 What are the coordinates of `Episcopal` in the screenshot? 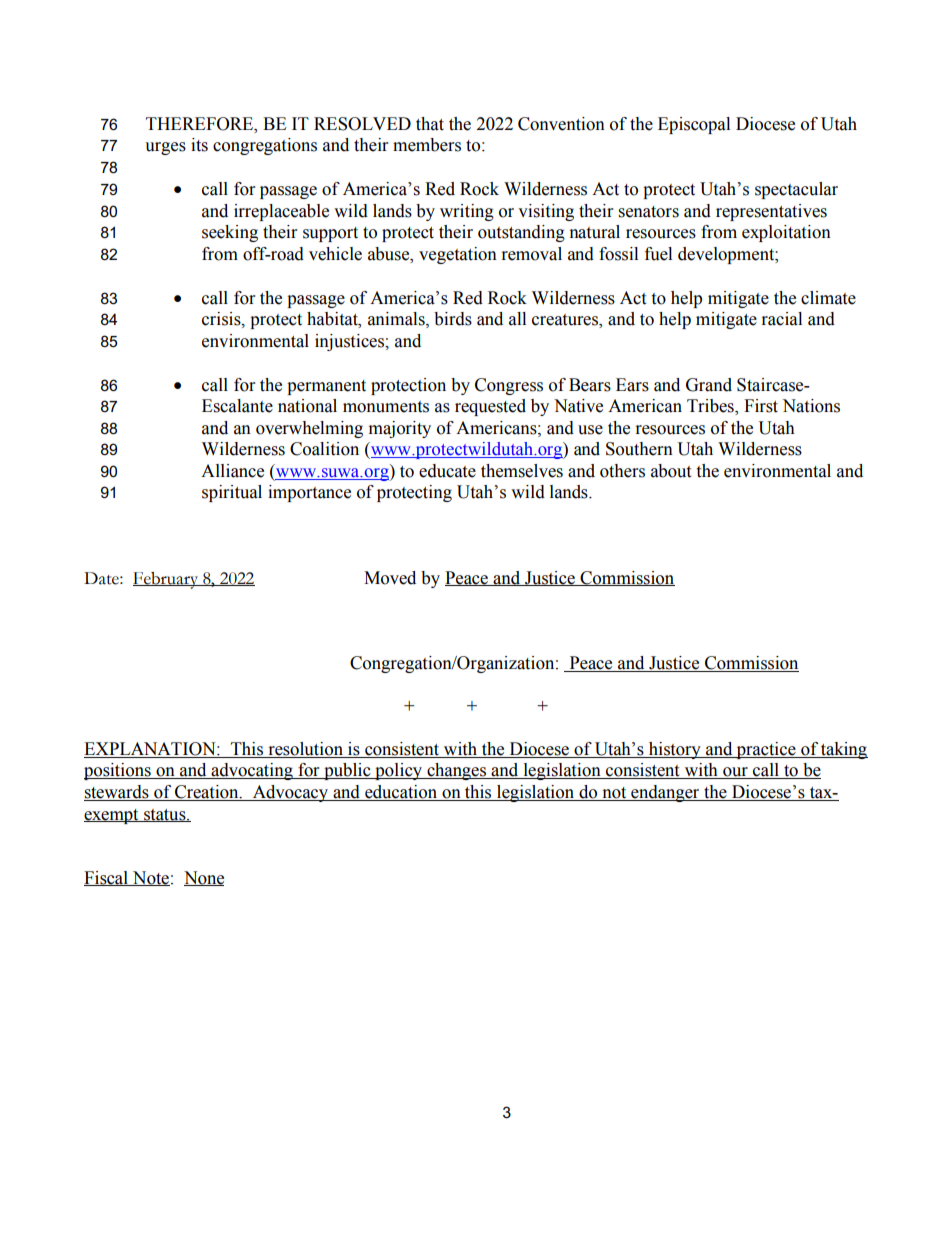 It's located at (694, 125).
